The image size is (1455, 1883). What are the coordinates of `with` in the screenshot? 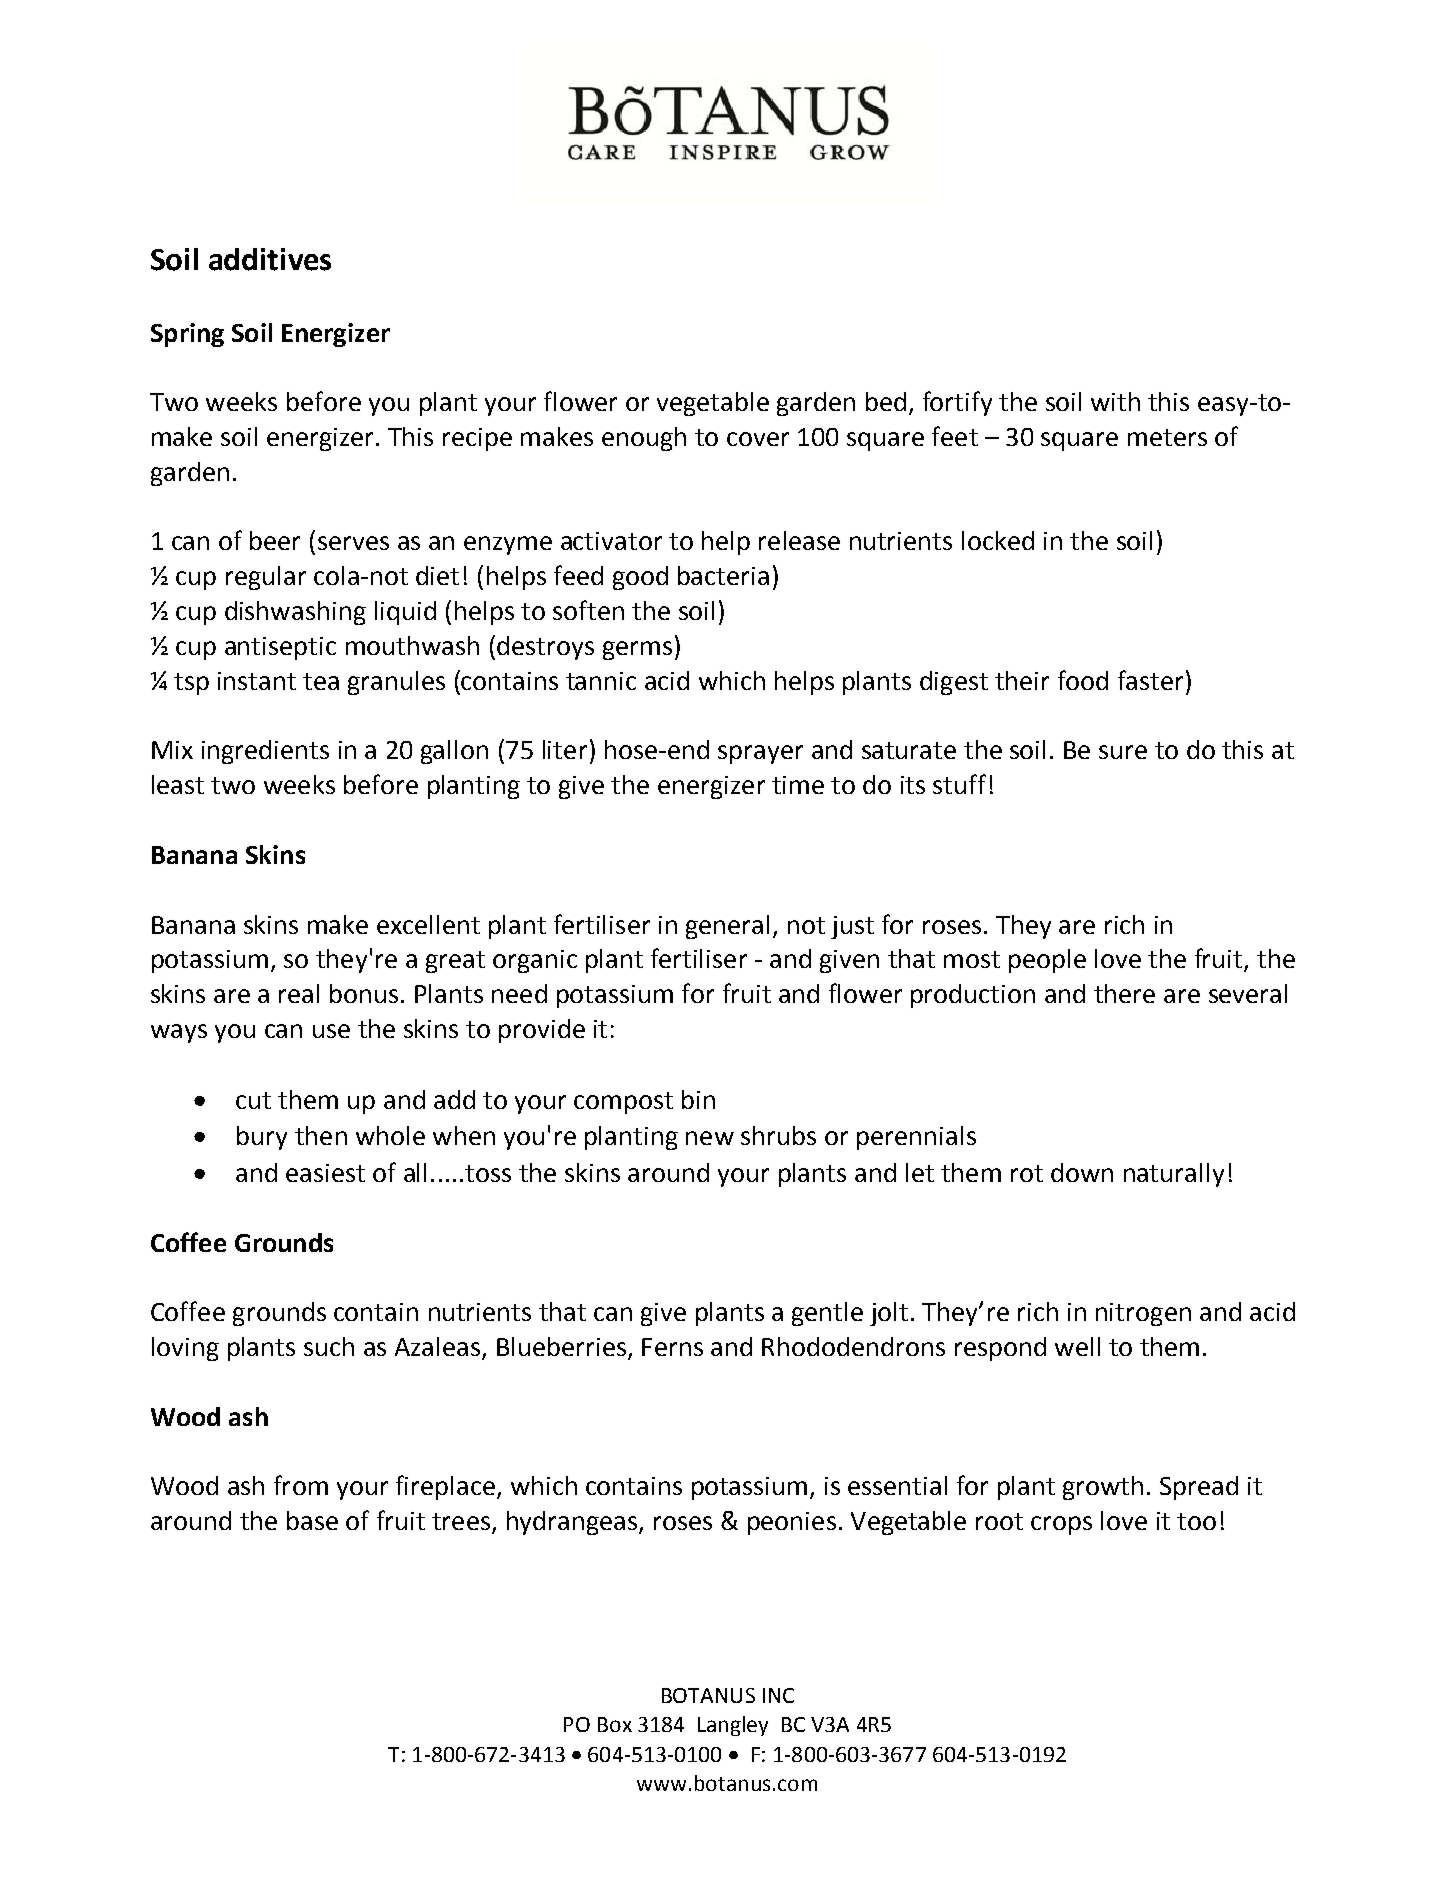 It's located at (1115, 401).
